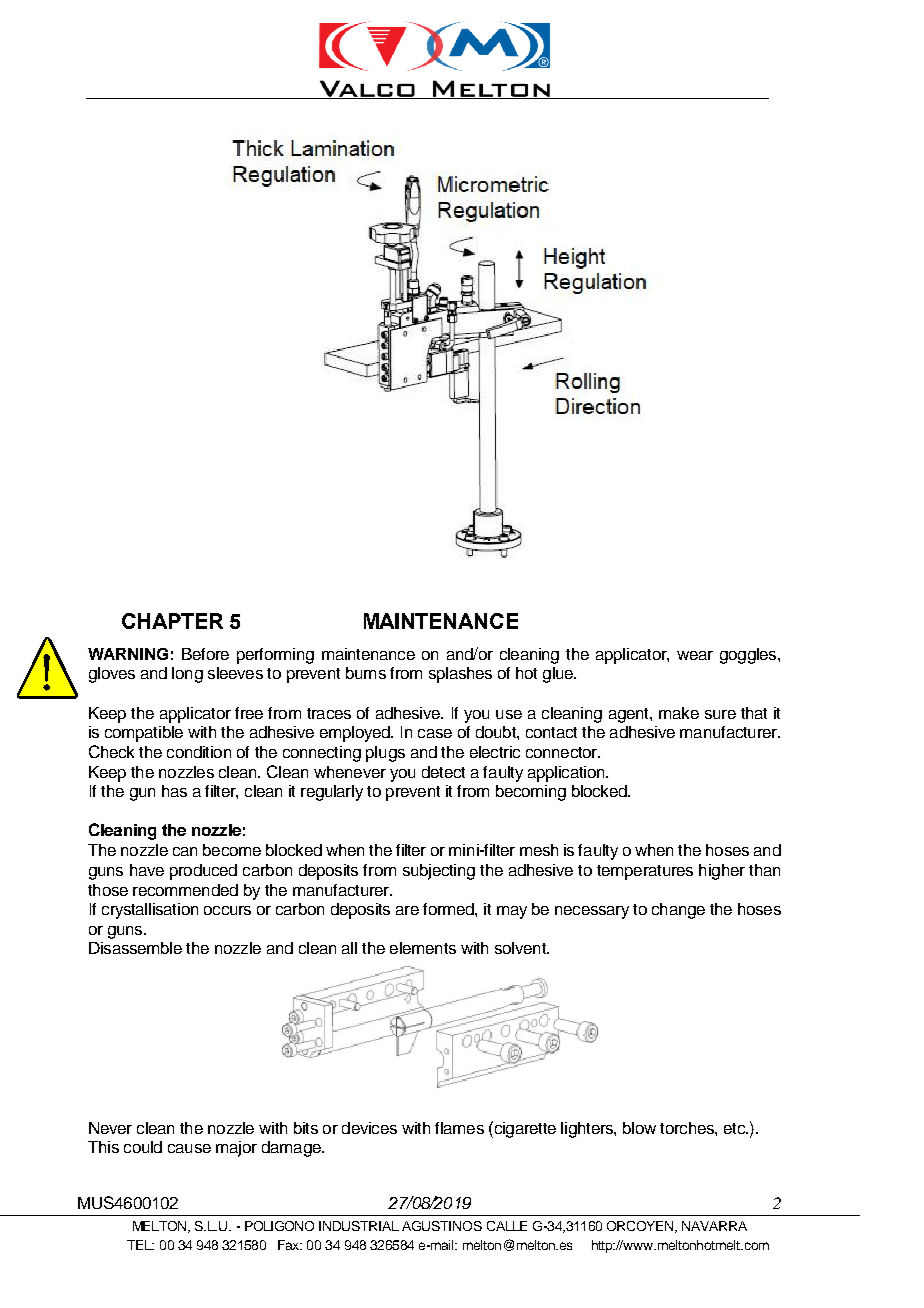 This screenshot has height=1308, width=924. What do you see at coordinates (205, 654) in the screenshot?
I see `Before` at bounding box center [205, 654].
